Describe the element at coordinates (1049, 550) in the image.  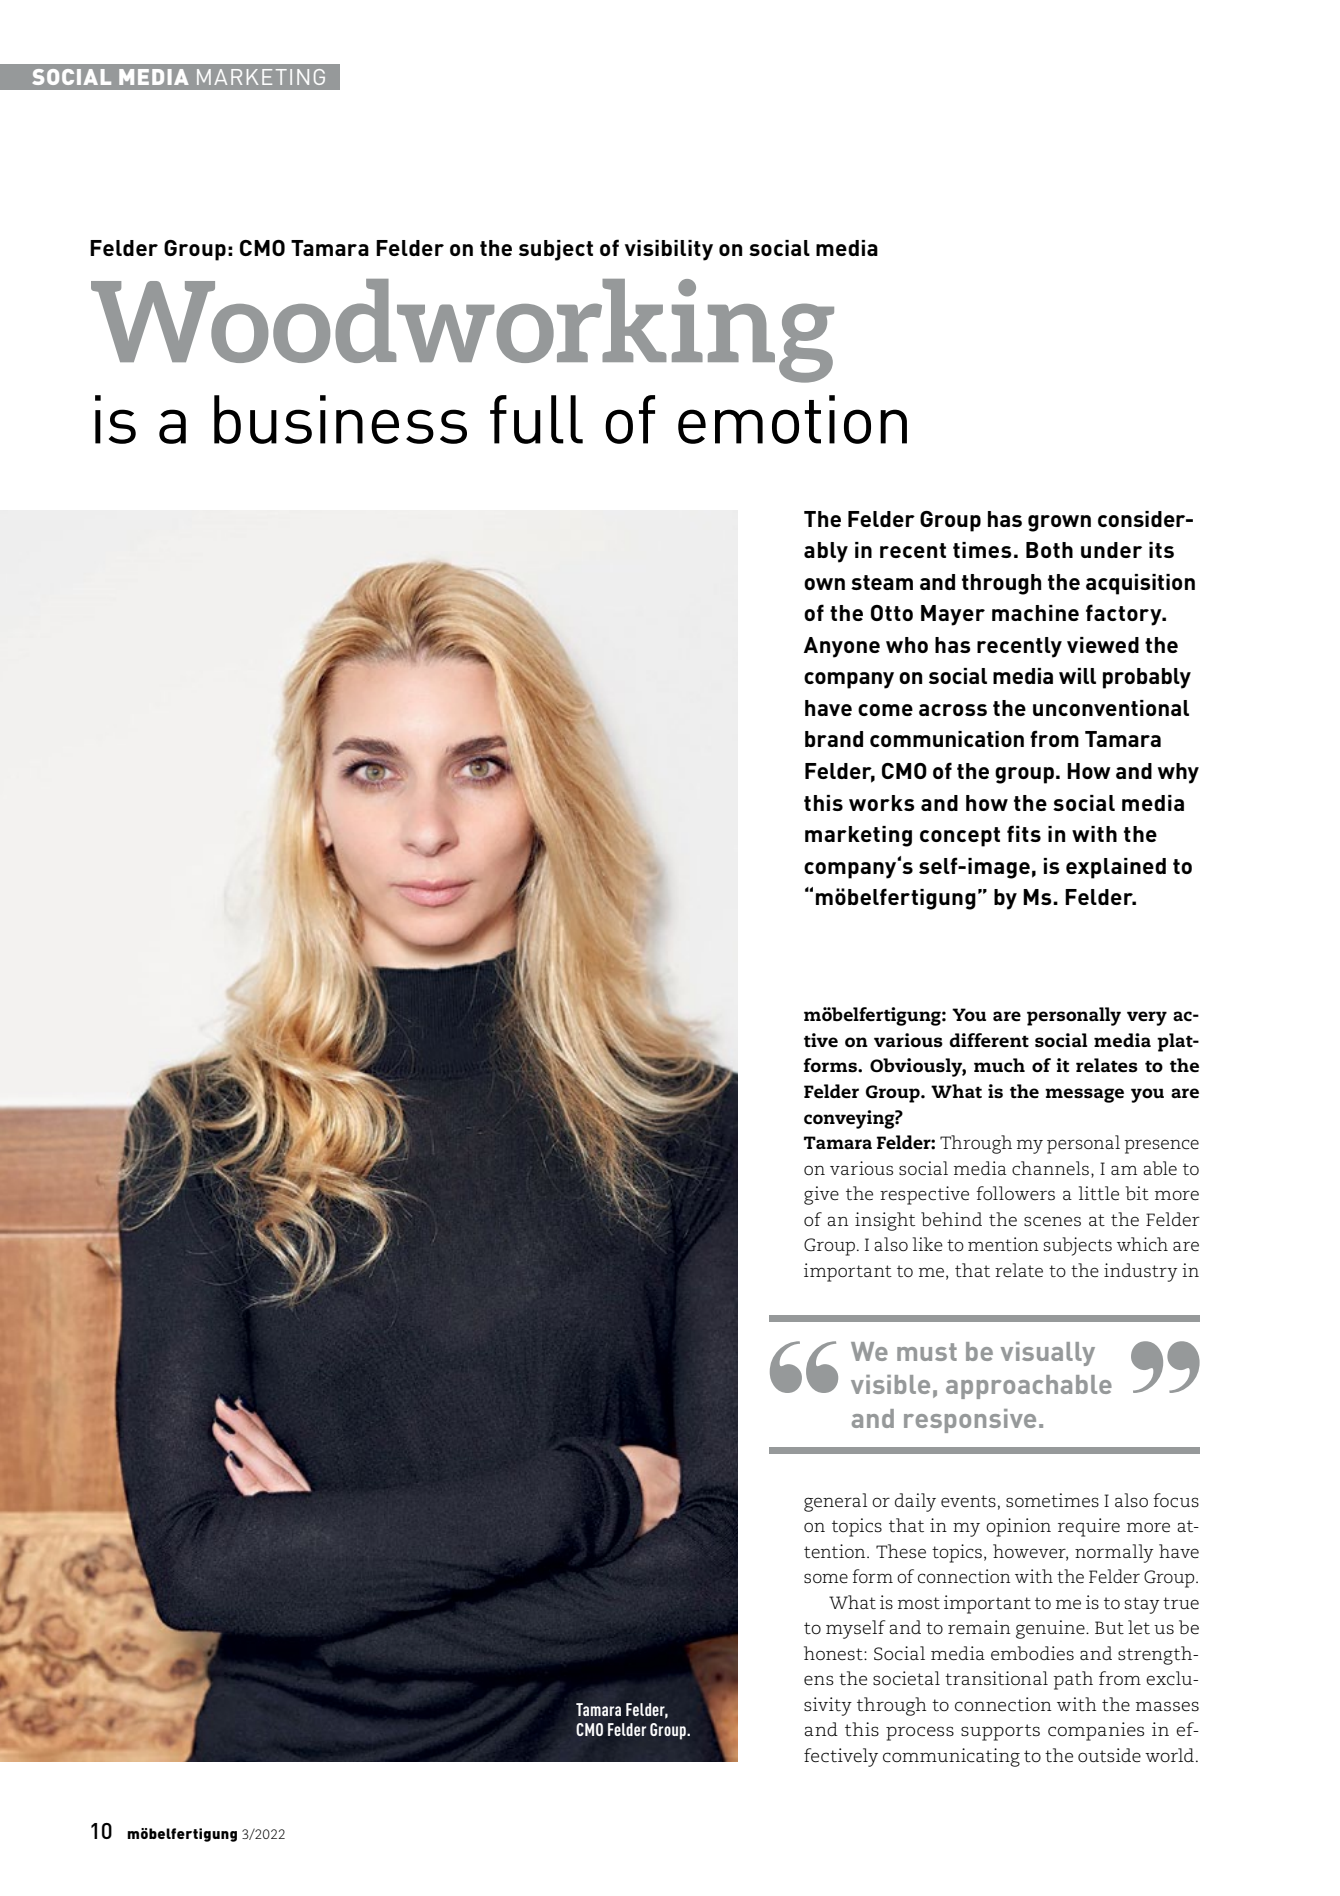
I see `Both` at that location.
